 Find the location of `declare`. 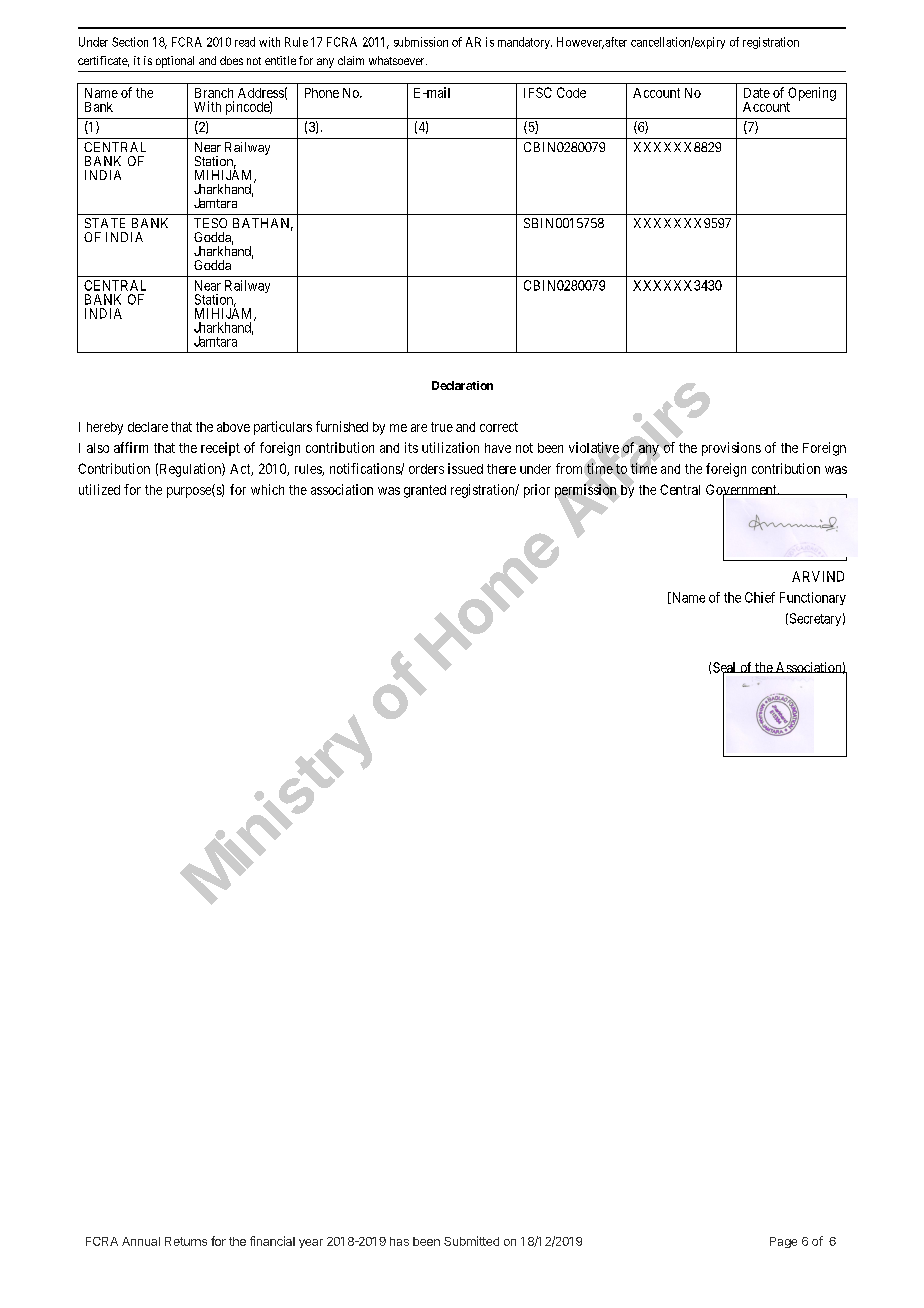

declare is located at coordinates (148, 427).
